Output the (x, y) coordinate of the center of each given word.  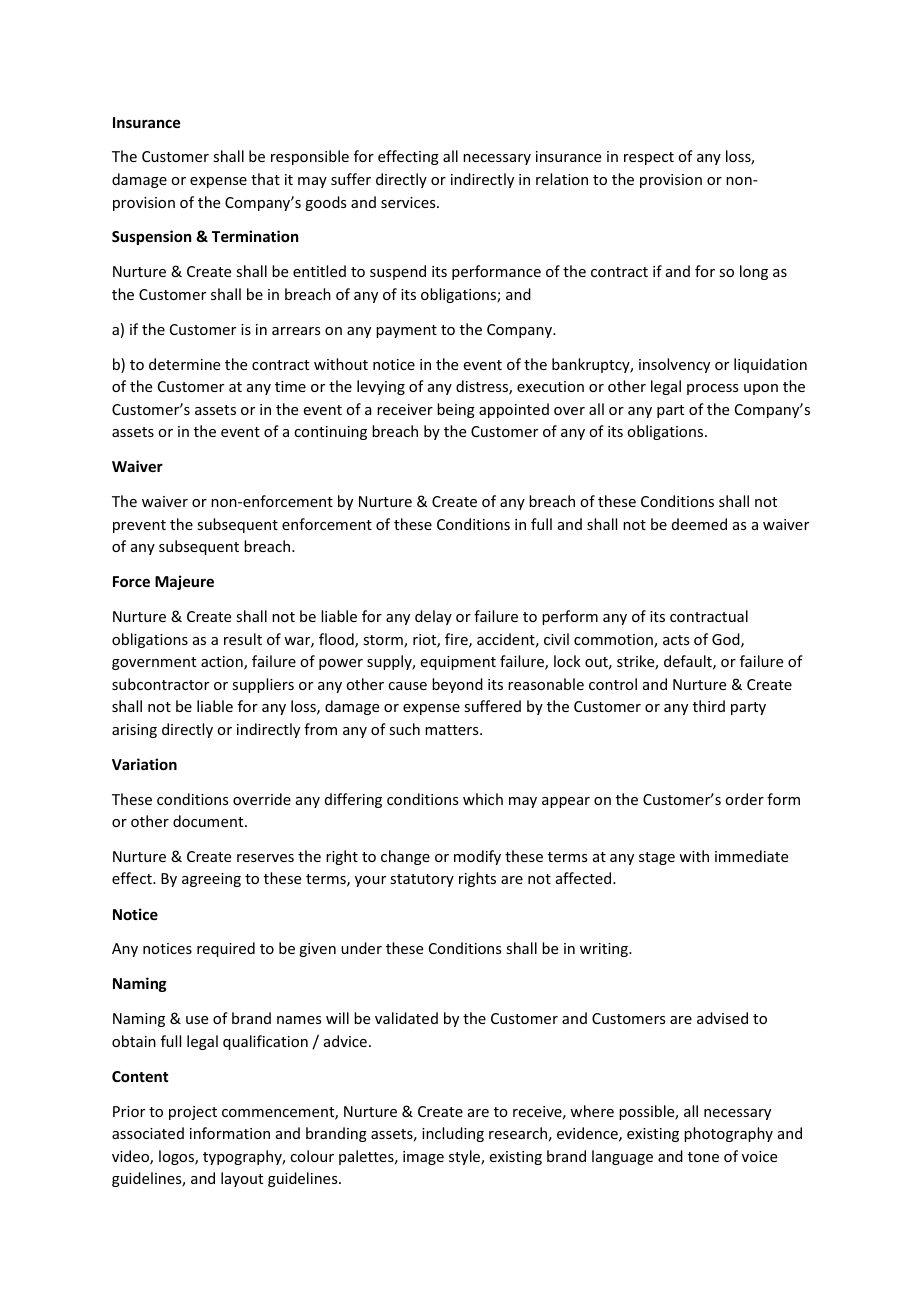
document (209, 821)
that (265, 179)
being (456, 410)
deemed (699, 524)
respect (649, 158)
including (453, 1134)
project (193, 1113)
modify (477, 857)
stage (657, 858)
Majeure (184, 582)
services (409, 202)
